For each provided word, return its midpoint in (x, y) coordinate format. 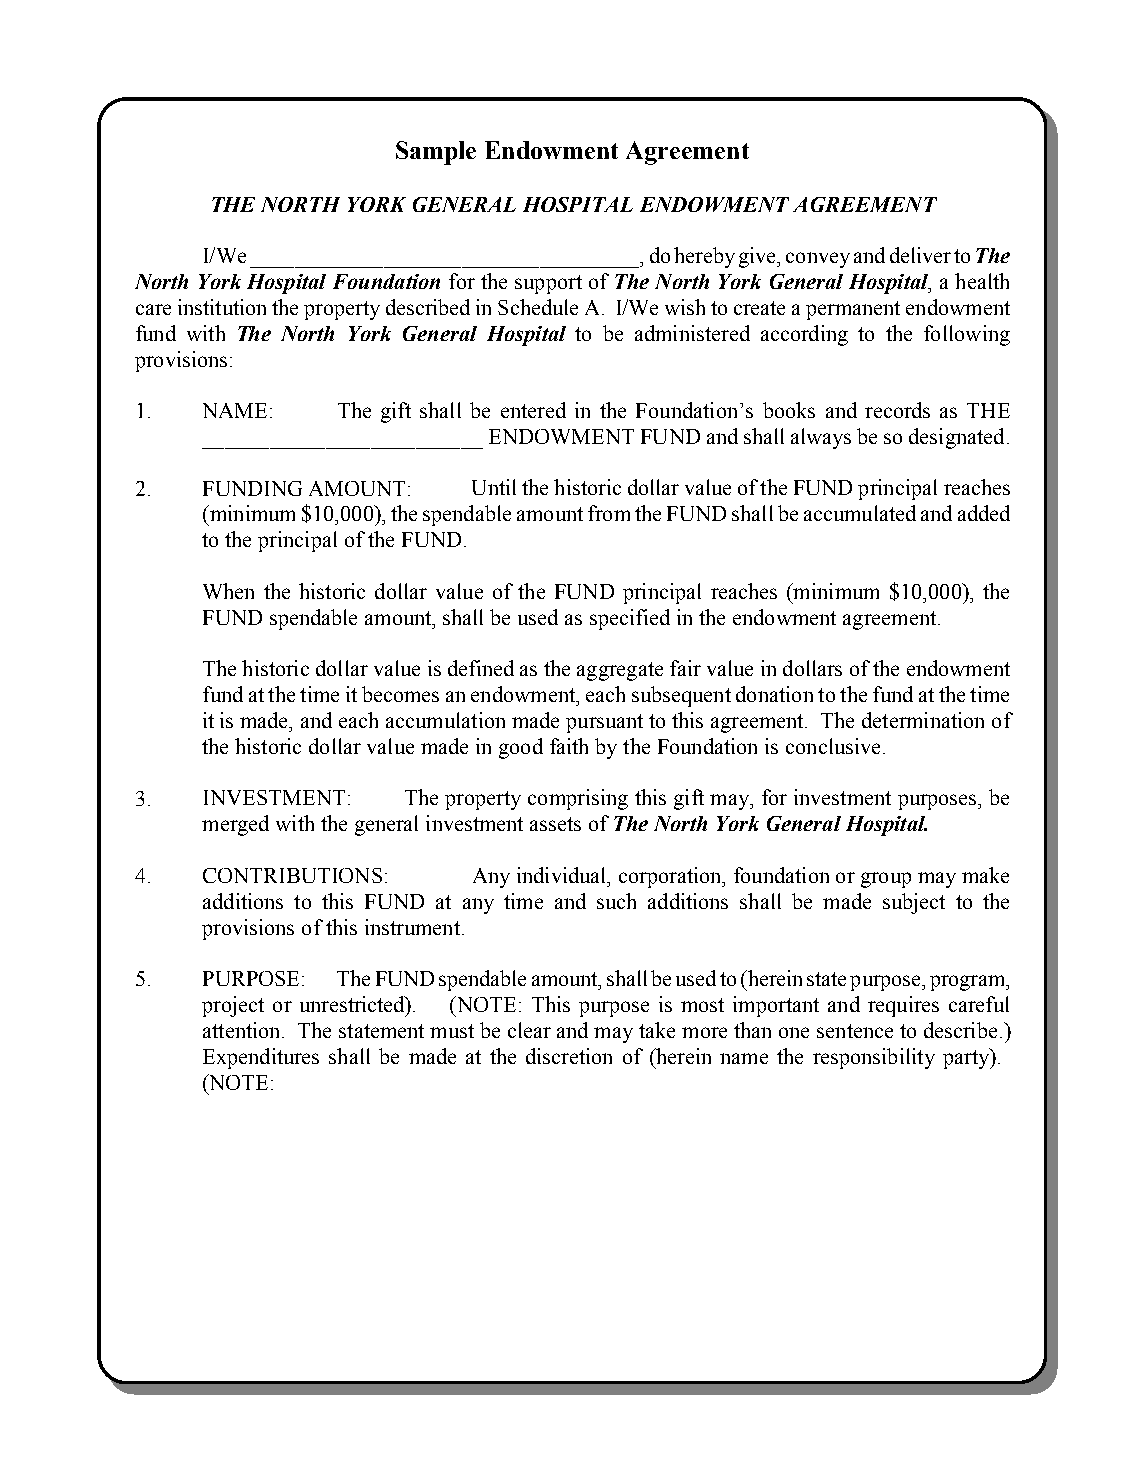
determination (923, 720)
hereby (704, 257)
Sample (436, 153)
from (609, 513)
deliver (920, 255)
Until (494, 487)
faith (569, 746)
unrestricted (353, 1004)
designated (956, 438)
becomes (400, 694)
